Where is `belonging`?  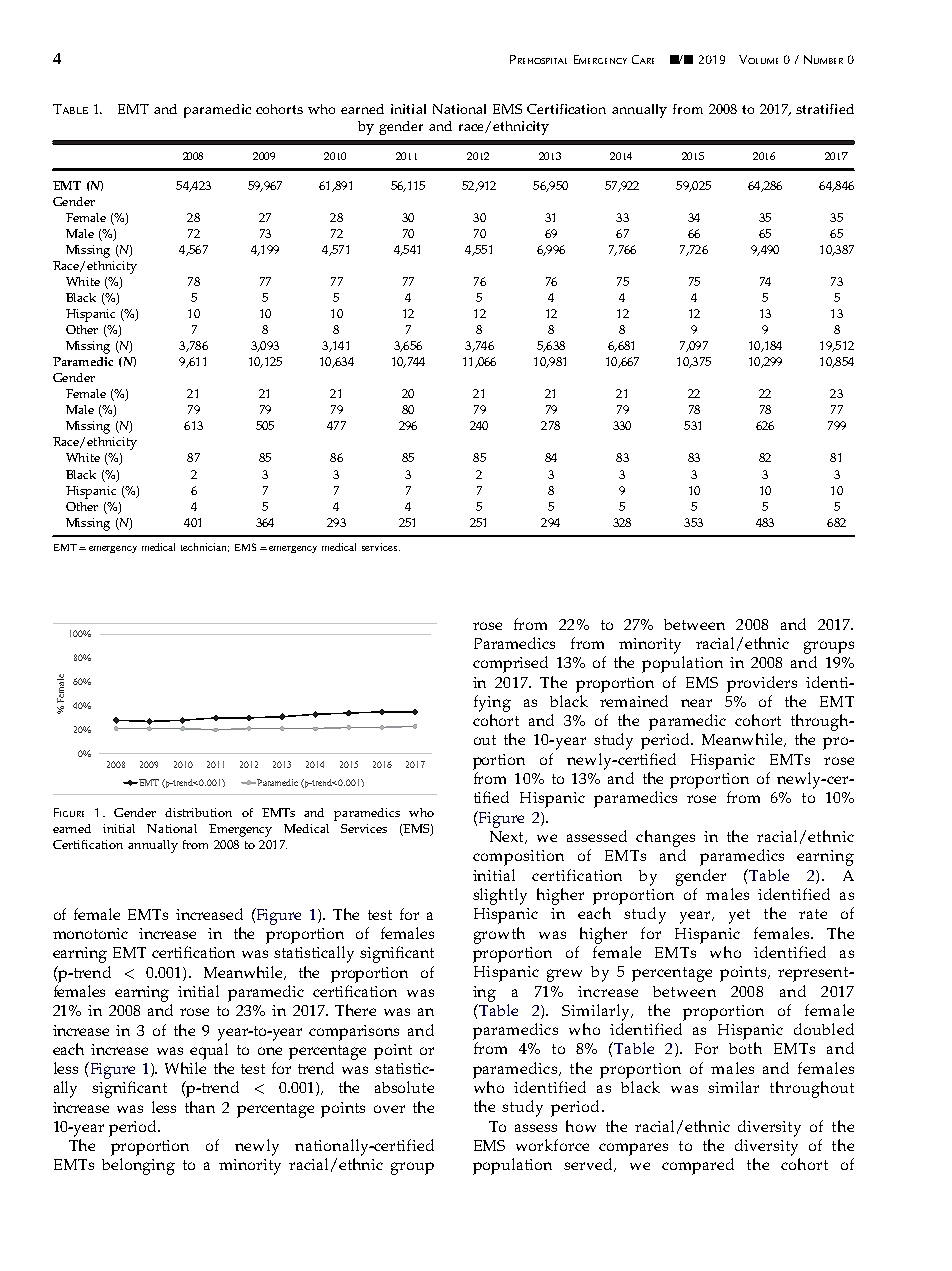 belonging is located at coordinates (138, 1166).
